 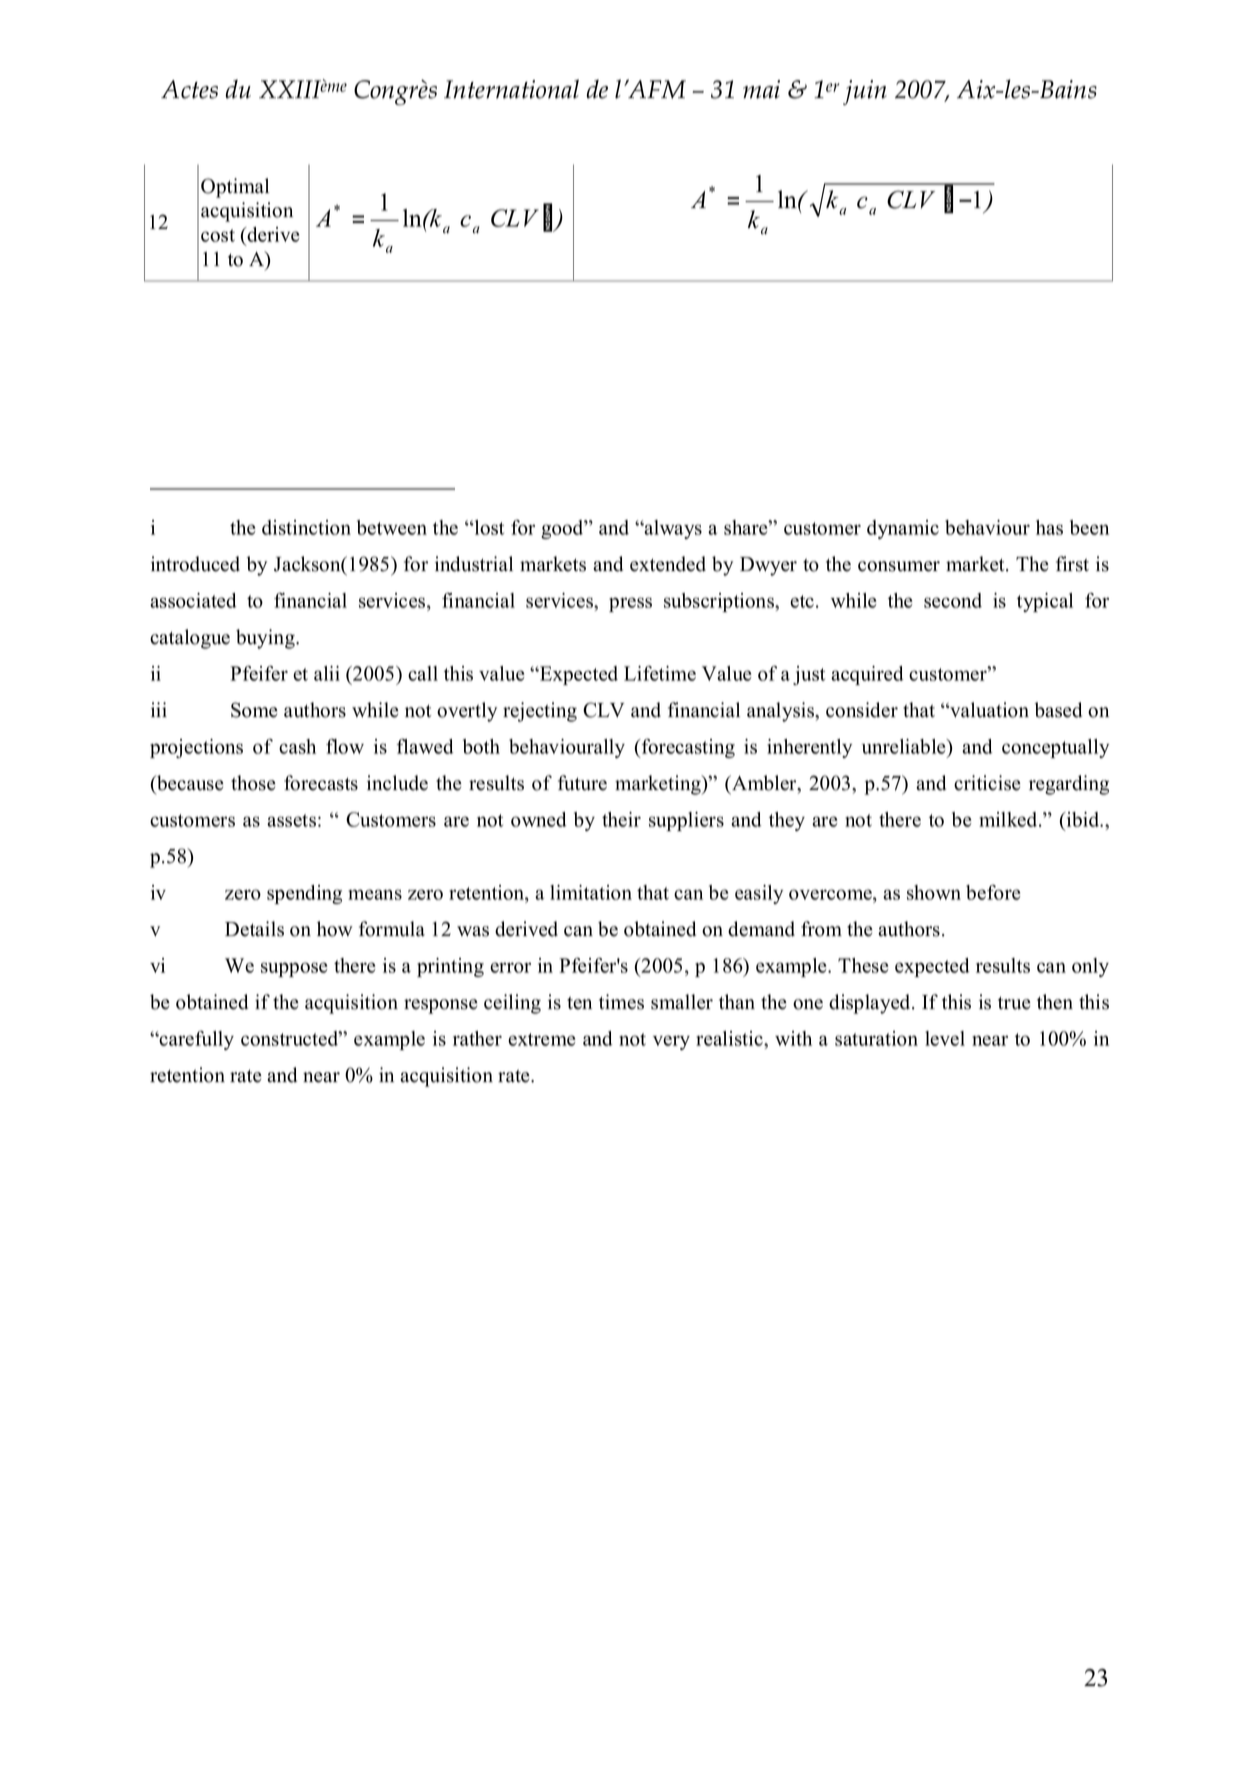 I want to click on mai, so click(x=761, y=89).
